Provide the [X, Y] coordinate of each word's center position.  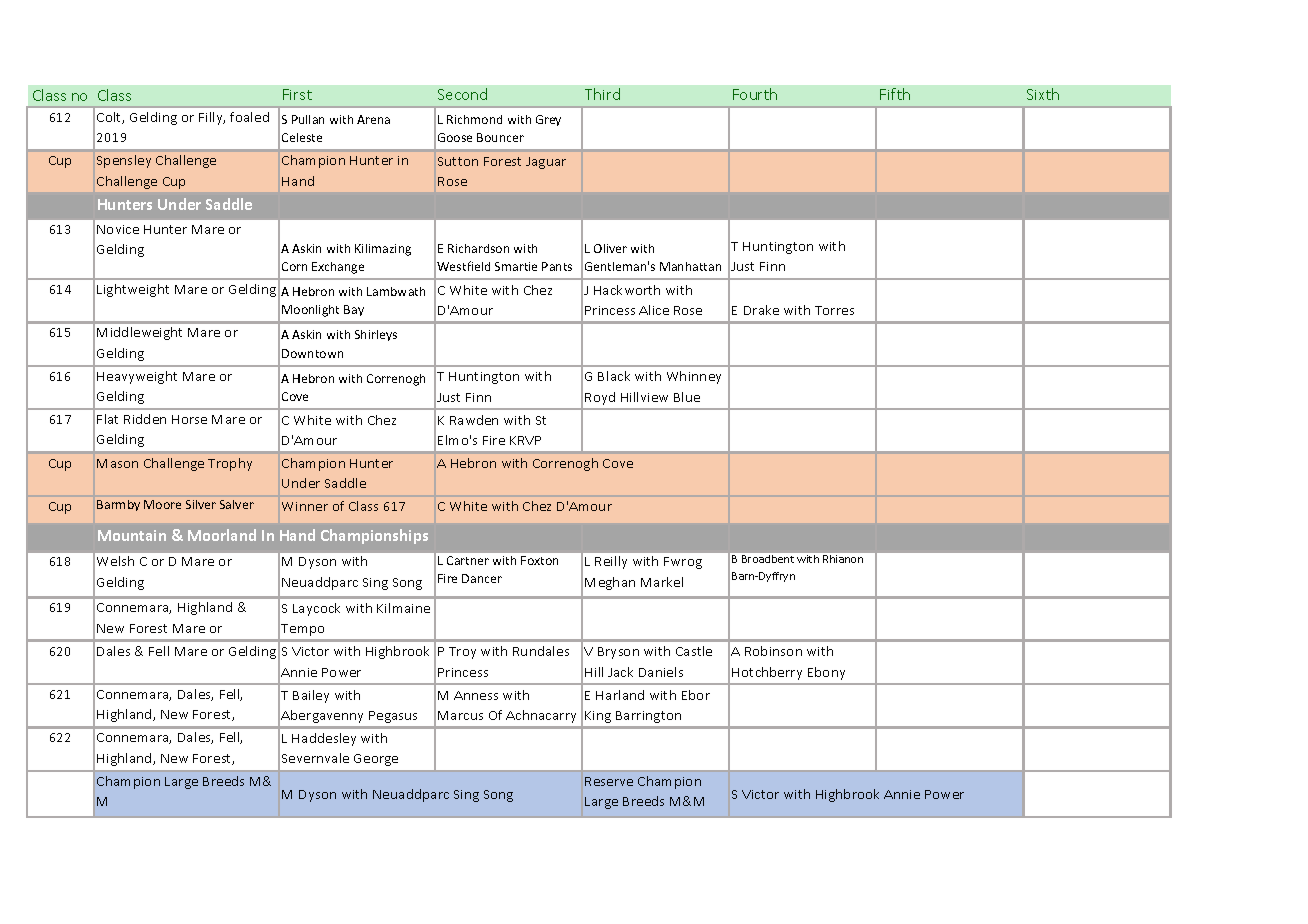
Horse [189, 419]
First [297, 94]
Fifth [895, 94]
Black [614, 376]
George [376, 760]
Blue [687, 397]
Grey [548, 120]
